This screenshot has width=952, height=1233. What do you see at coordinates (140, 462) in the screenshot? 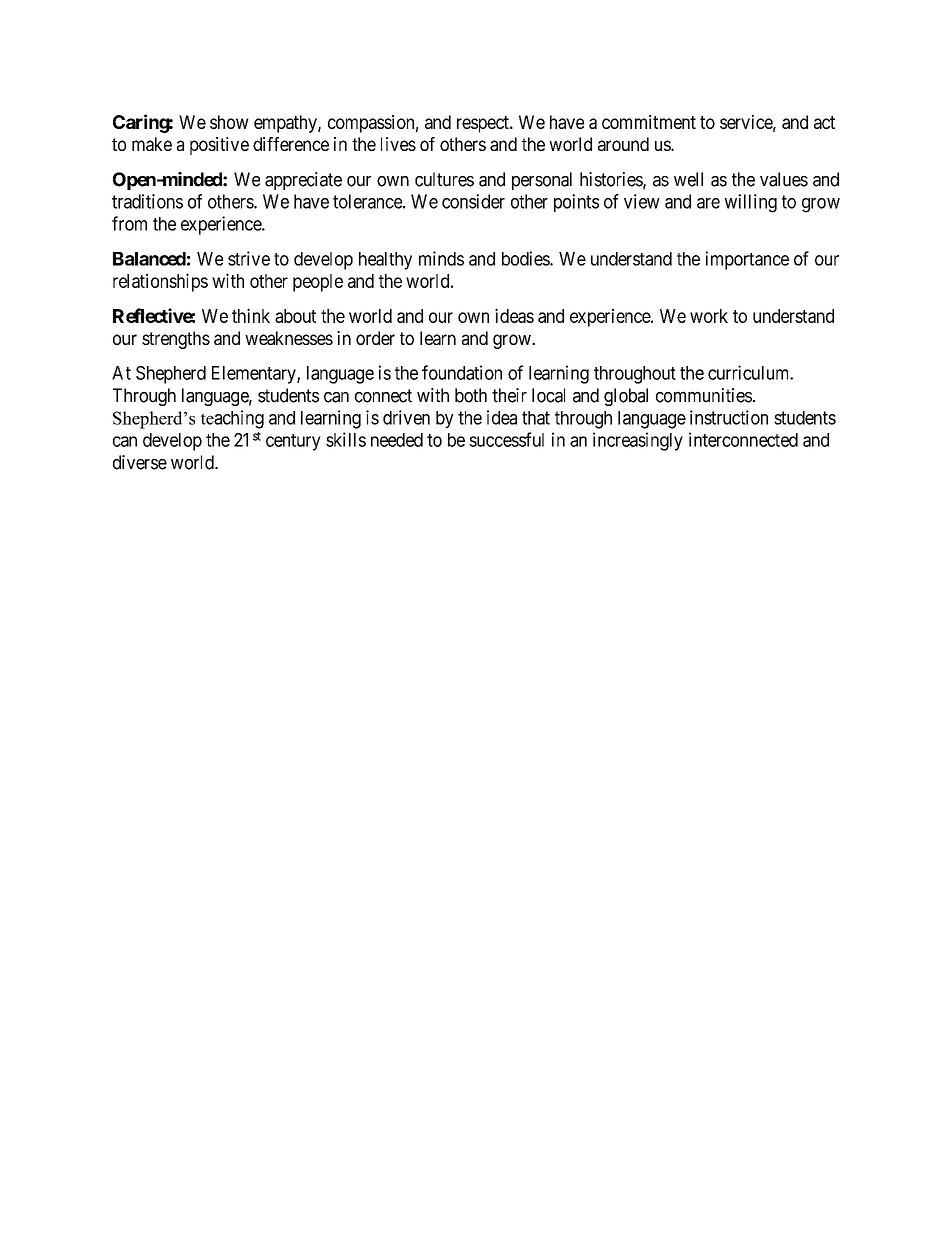
I see `diverse` at bounding box center [140, 462].
